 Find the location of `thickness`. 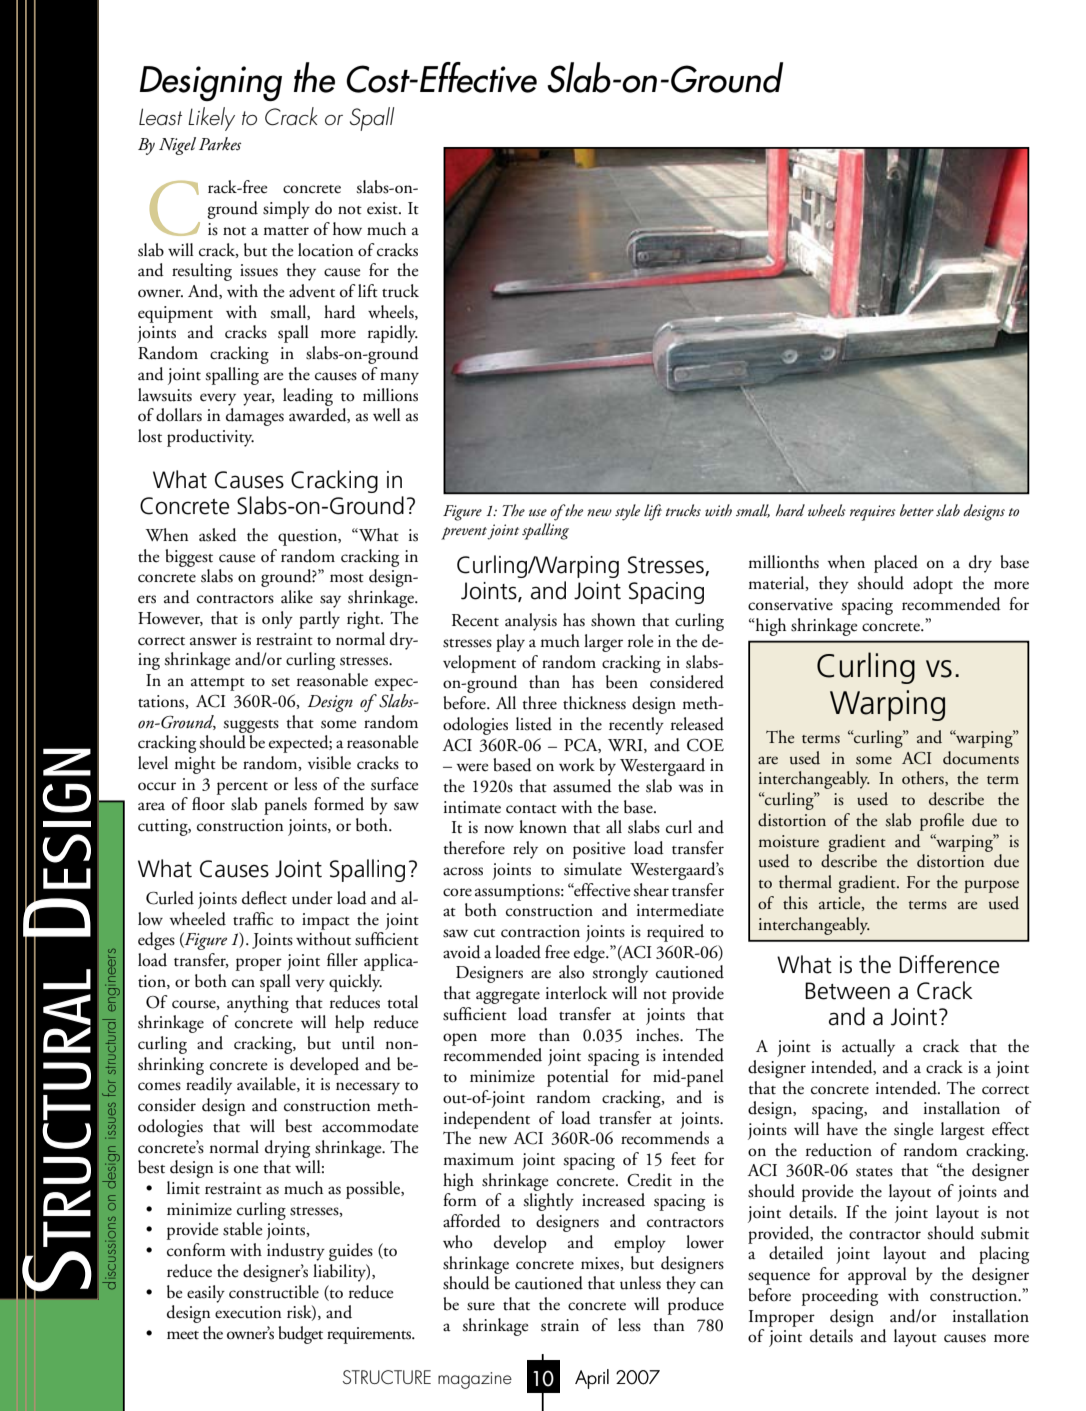

thickness is located at coordinates (594, 703).
